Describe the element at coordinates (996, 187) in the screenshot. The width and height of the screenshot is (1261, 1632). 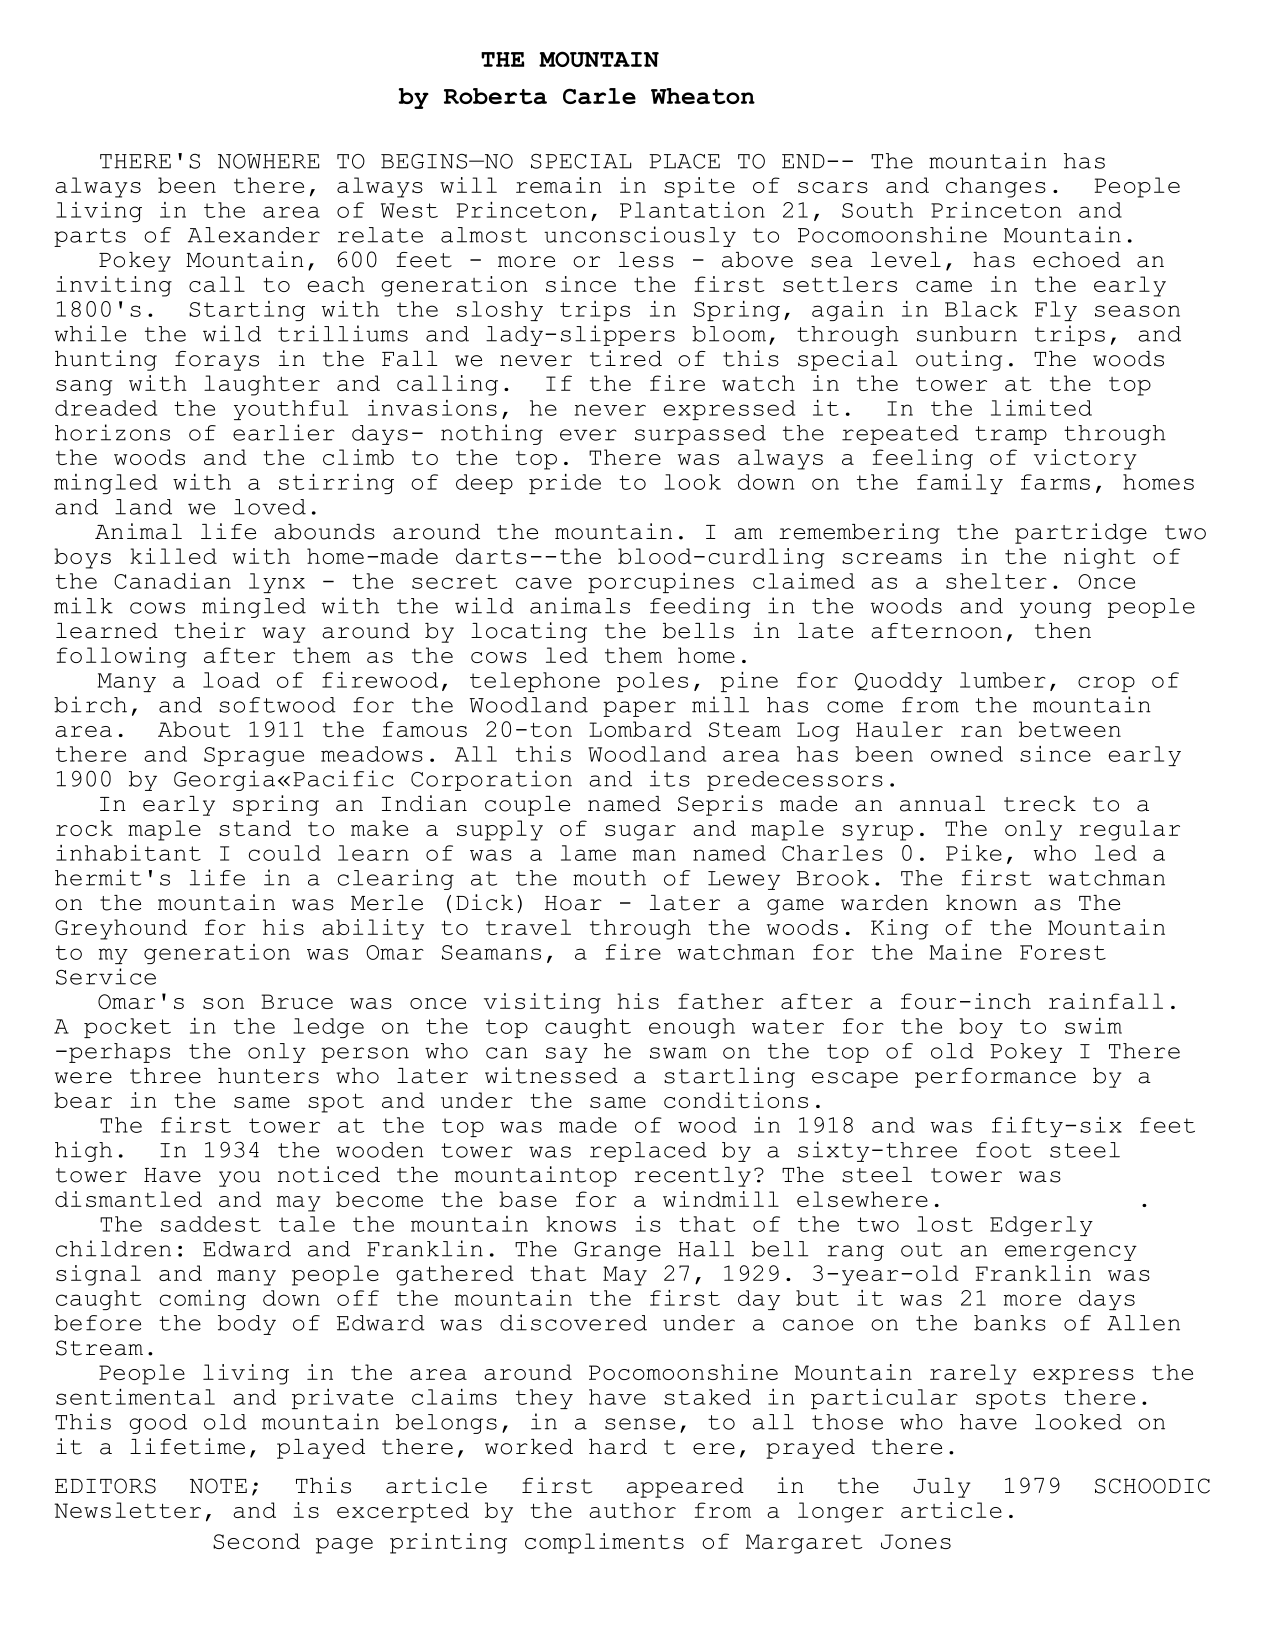
I see `changes` at that location.
